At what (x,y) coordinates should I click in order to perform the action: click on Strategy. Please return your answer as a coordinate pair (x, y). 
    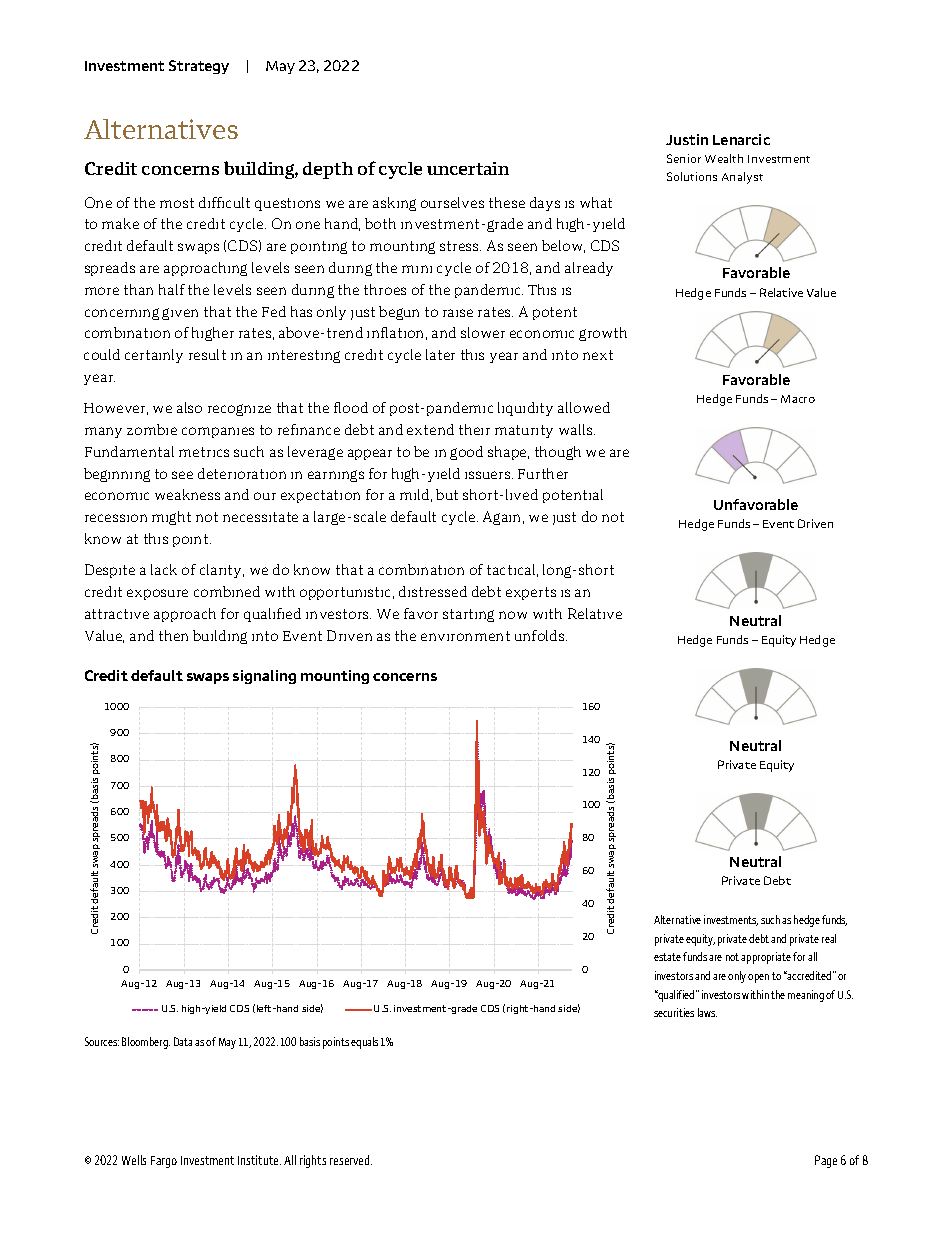
    Looking at the image, I should click on (199, 67).
